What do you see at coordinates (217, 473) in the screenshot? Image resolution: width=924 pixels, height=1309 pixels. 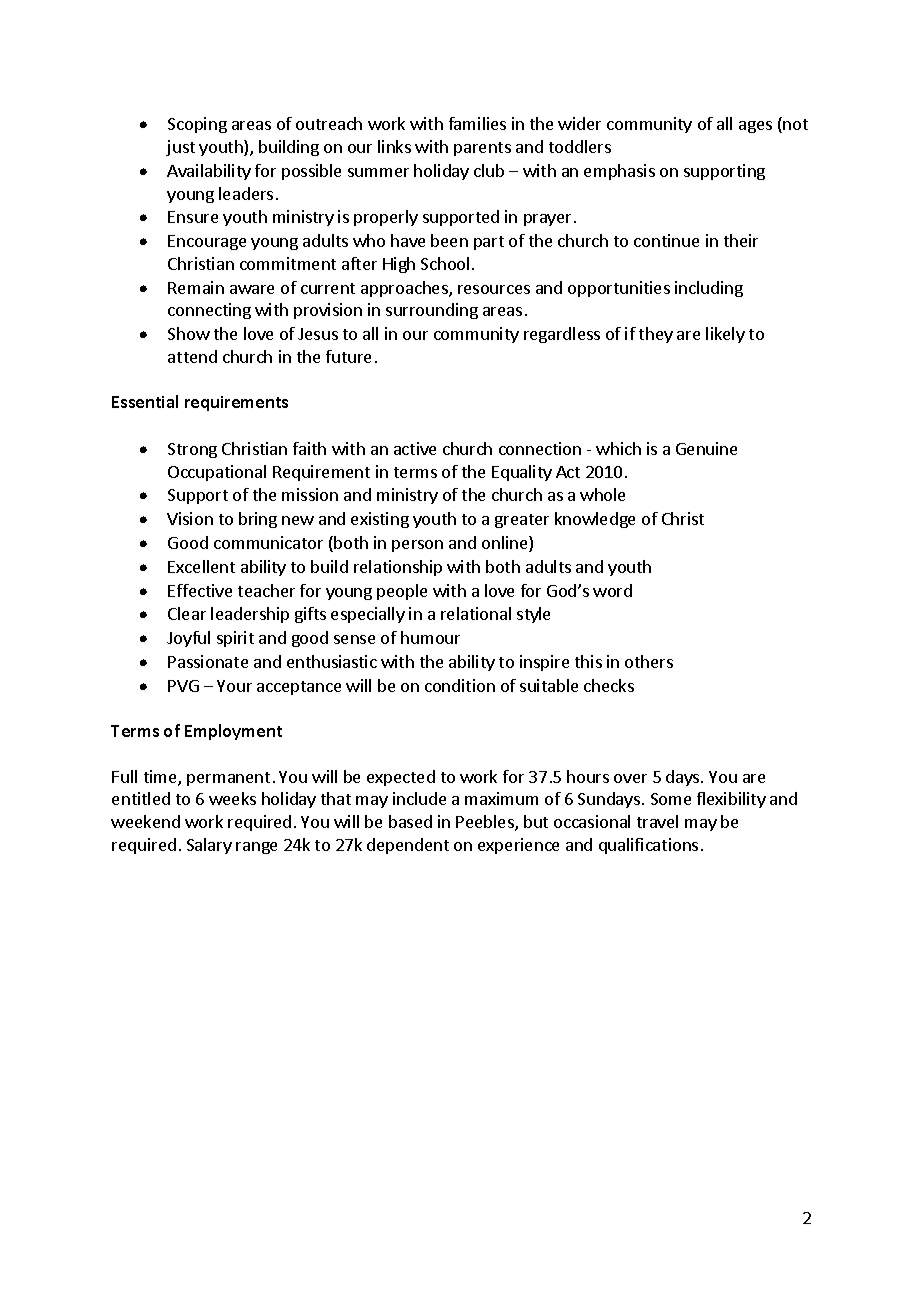 I see `Occupational` at bounding box center [217, 473].
